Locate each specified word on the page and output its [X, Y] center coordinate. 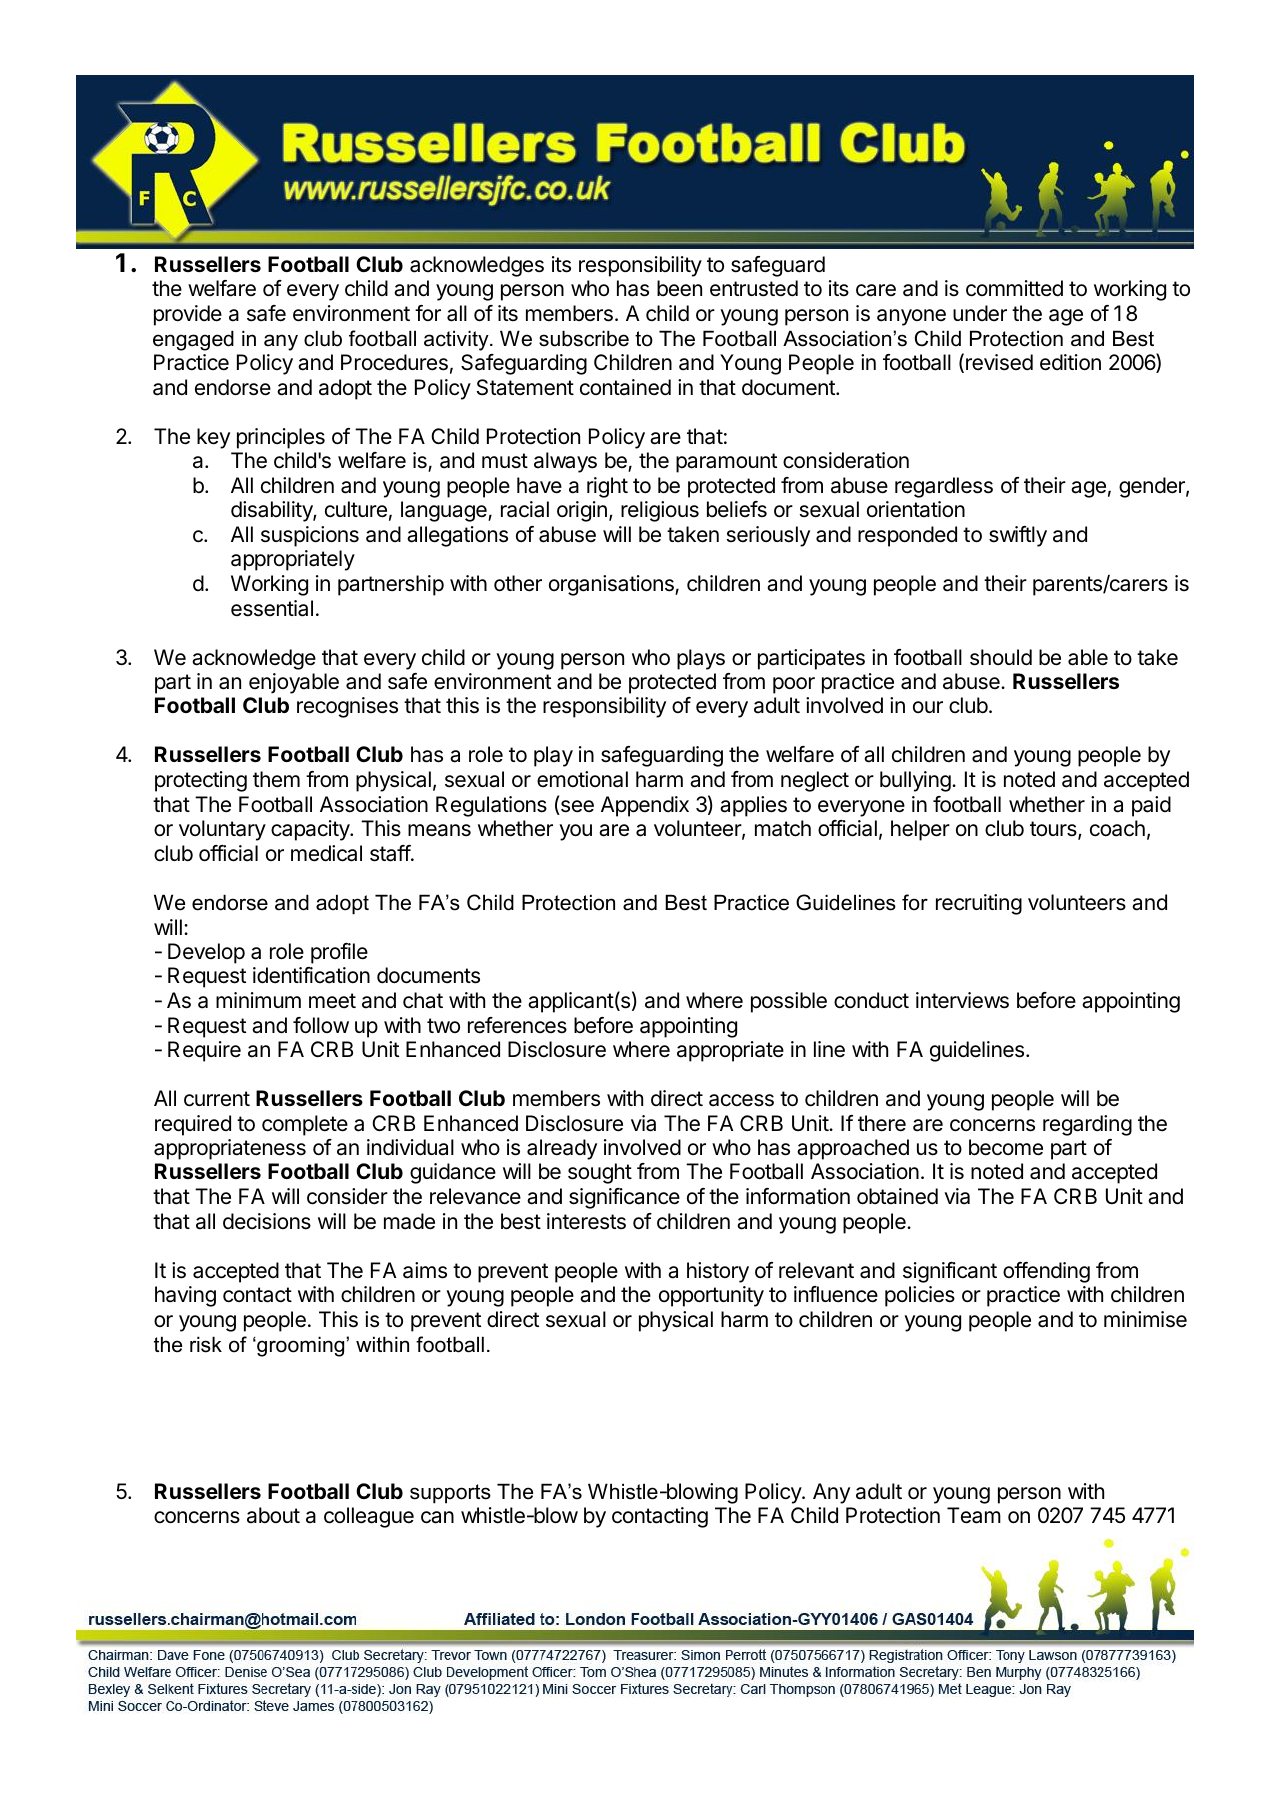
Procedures [394, 362]
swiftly [1018, 536]
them [276, 779]
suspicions [310, 536]
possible [789, 1002]
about [273, 1515]
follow [321, 1025]
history [718, 1272]
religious [660, 511]
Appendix [645, 806]
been [679, 288]
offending [1046, 1272]
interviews [962, 1000]
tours [1054, 830]
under [980, 313]
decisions [267, 1221]
